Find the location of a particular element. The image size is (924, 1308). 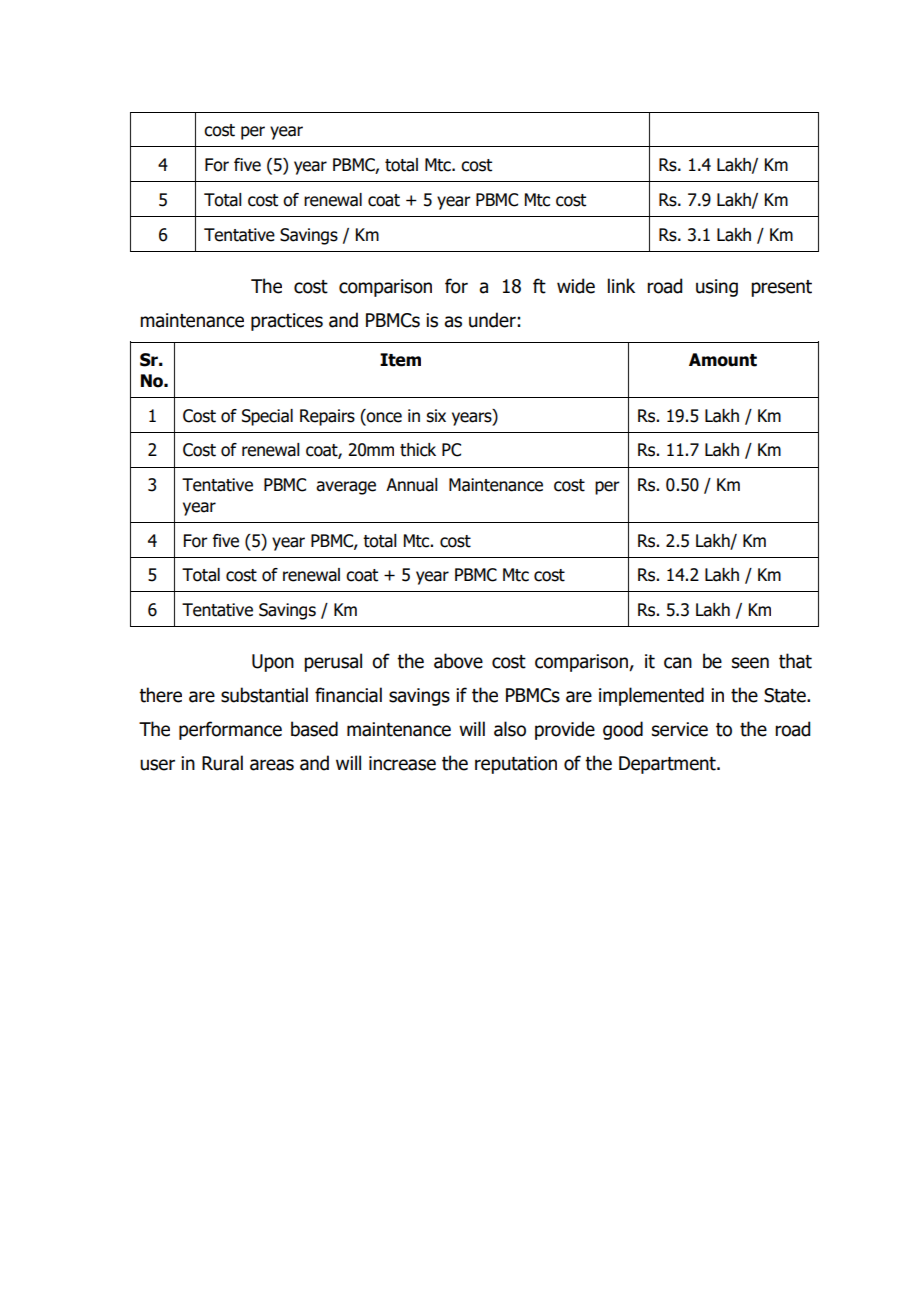

reputation is located at coordinates (516, 765).
